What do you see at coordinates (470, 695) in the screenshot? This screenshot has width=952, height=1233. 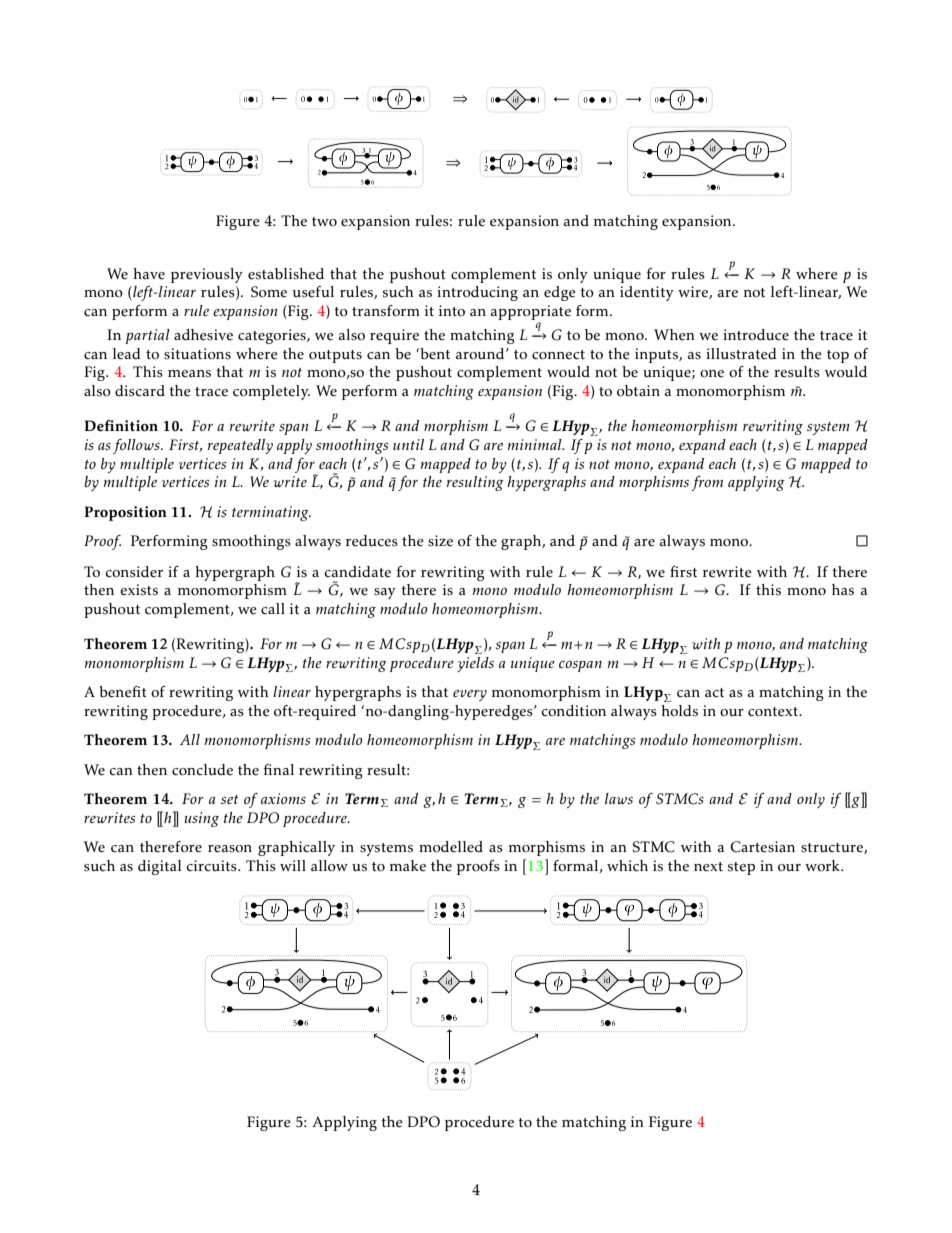 I see `every` at bounding box center [470, 695].
